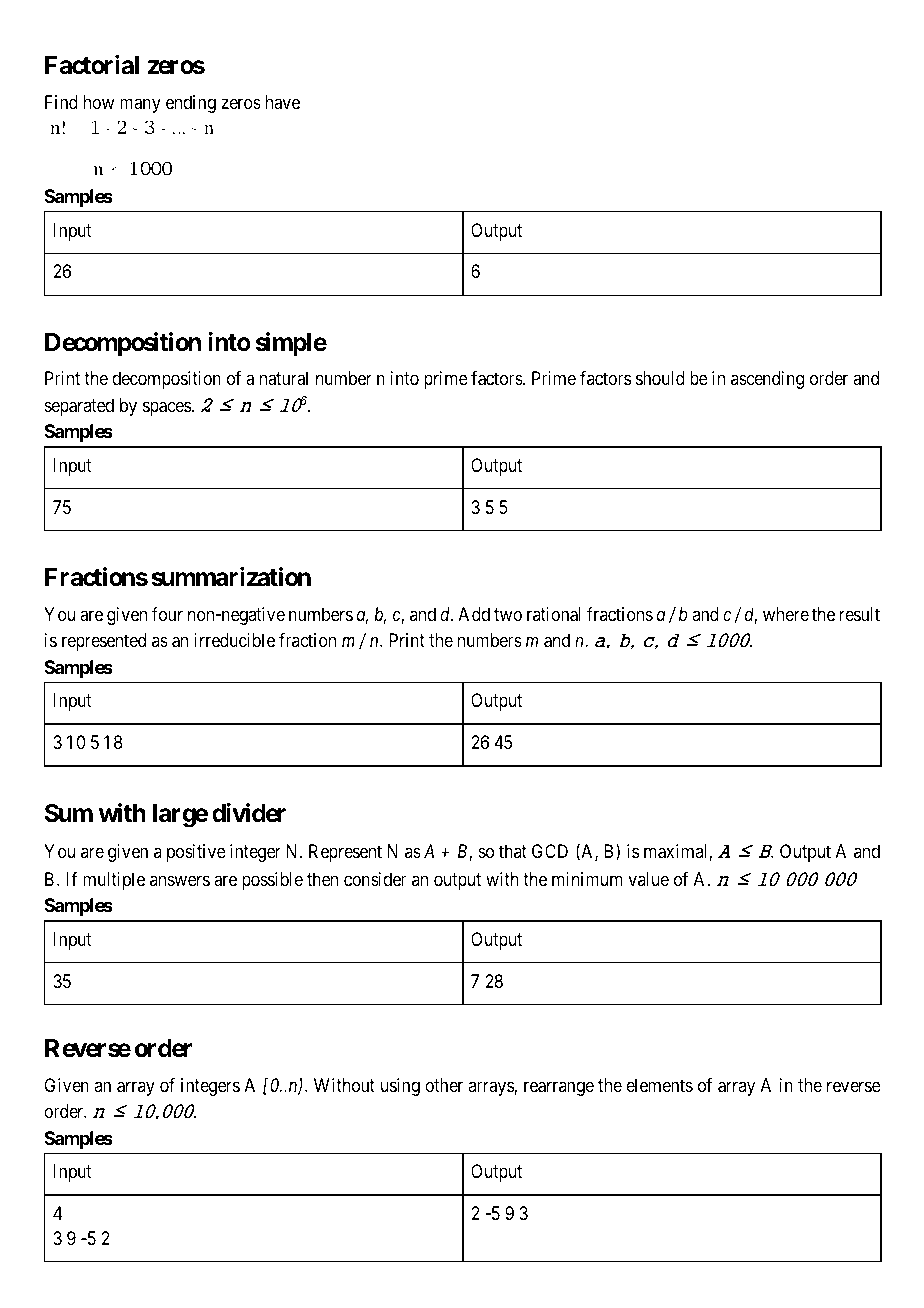 The height and width of the screenshot is (1308, 924). I want to click on using, so click(400, 1087).
